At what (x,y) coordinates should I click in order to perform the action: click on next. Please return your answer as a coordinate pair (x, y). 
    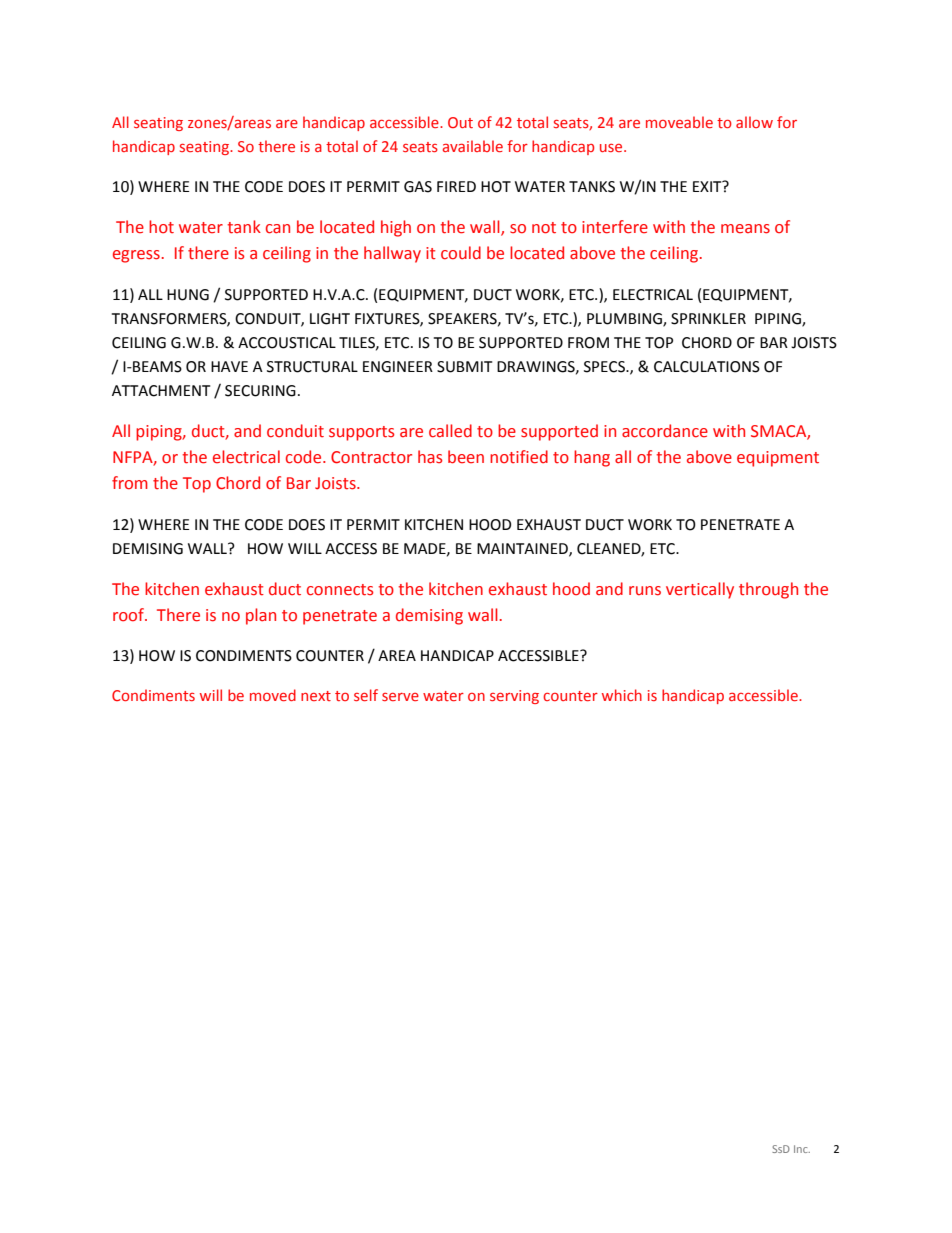
    Looking at the image, I should click on (316, 696).
